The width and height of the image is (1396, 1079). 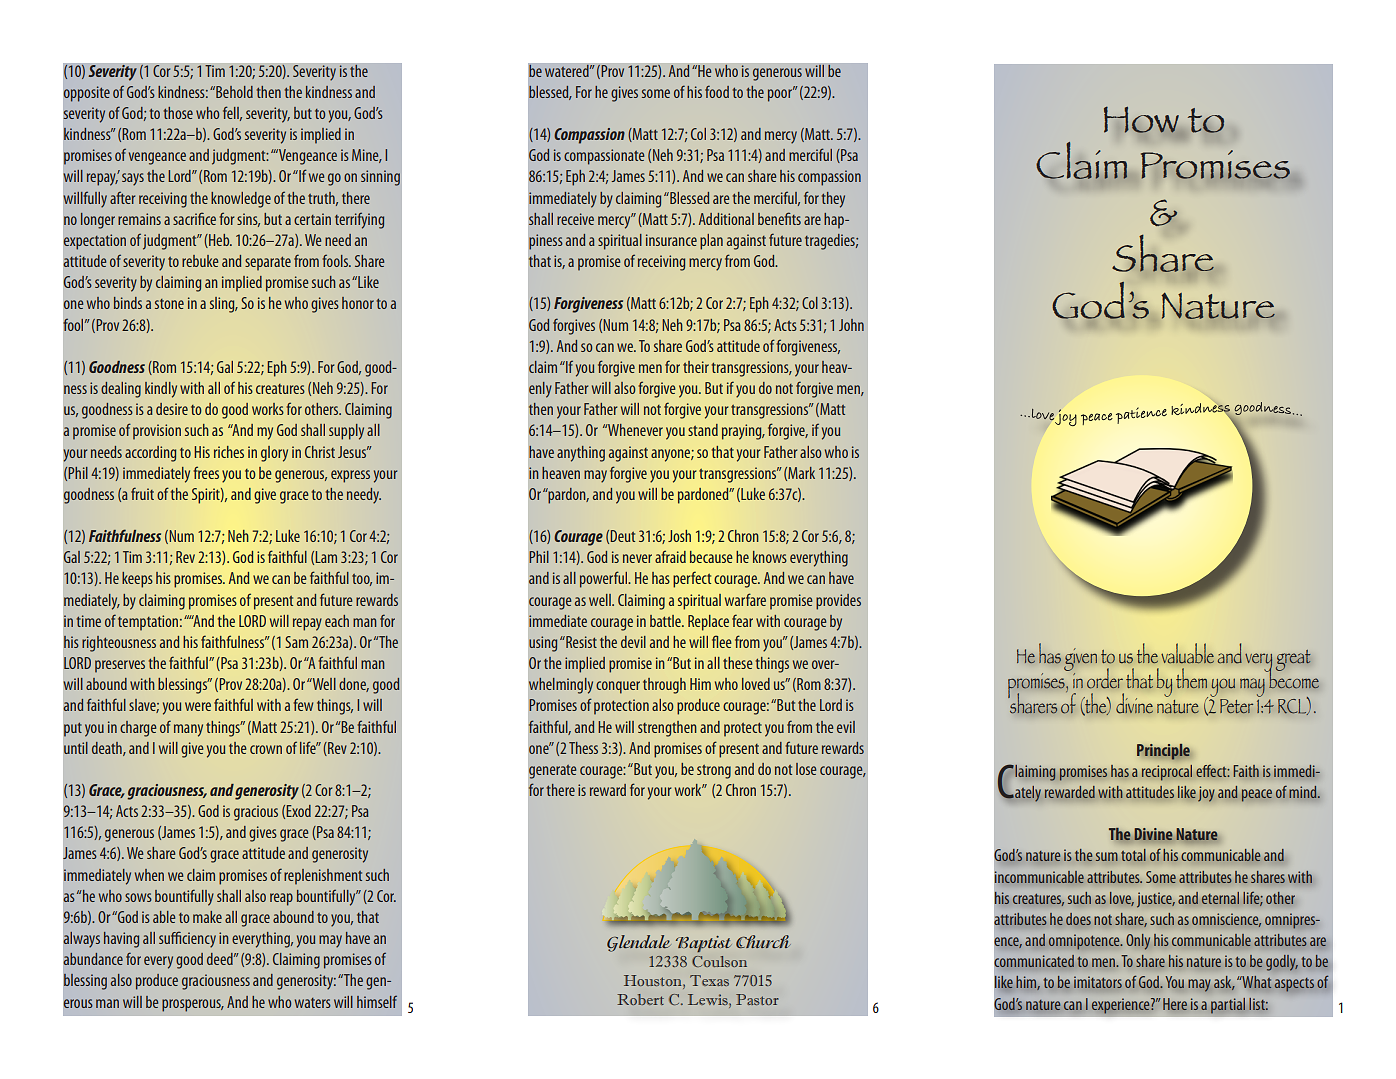 What do you see at coordinates (1098, 982) in the image?
I see `imitators` at bounding box center [1098, 982].
